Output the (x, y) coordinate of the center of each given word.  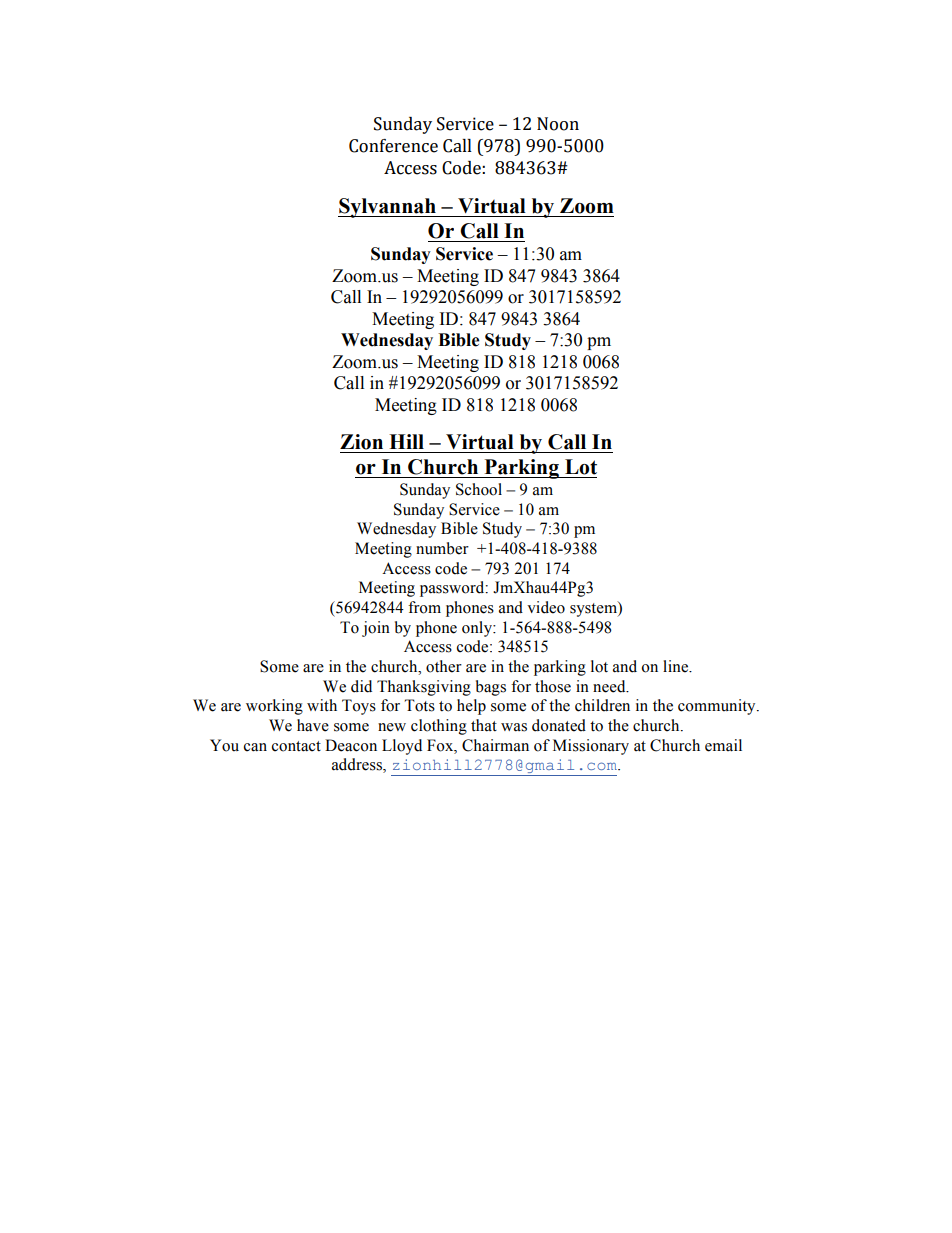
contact (296, 746)
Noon (558, 124)
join (376, 629)
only (478, 629)
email (723, 745)
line (676, 666)
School (479, 489)
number (442, 548)
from (424, 607)
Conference (393, 146)
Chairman (495, 745)
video (546, 607)
